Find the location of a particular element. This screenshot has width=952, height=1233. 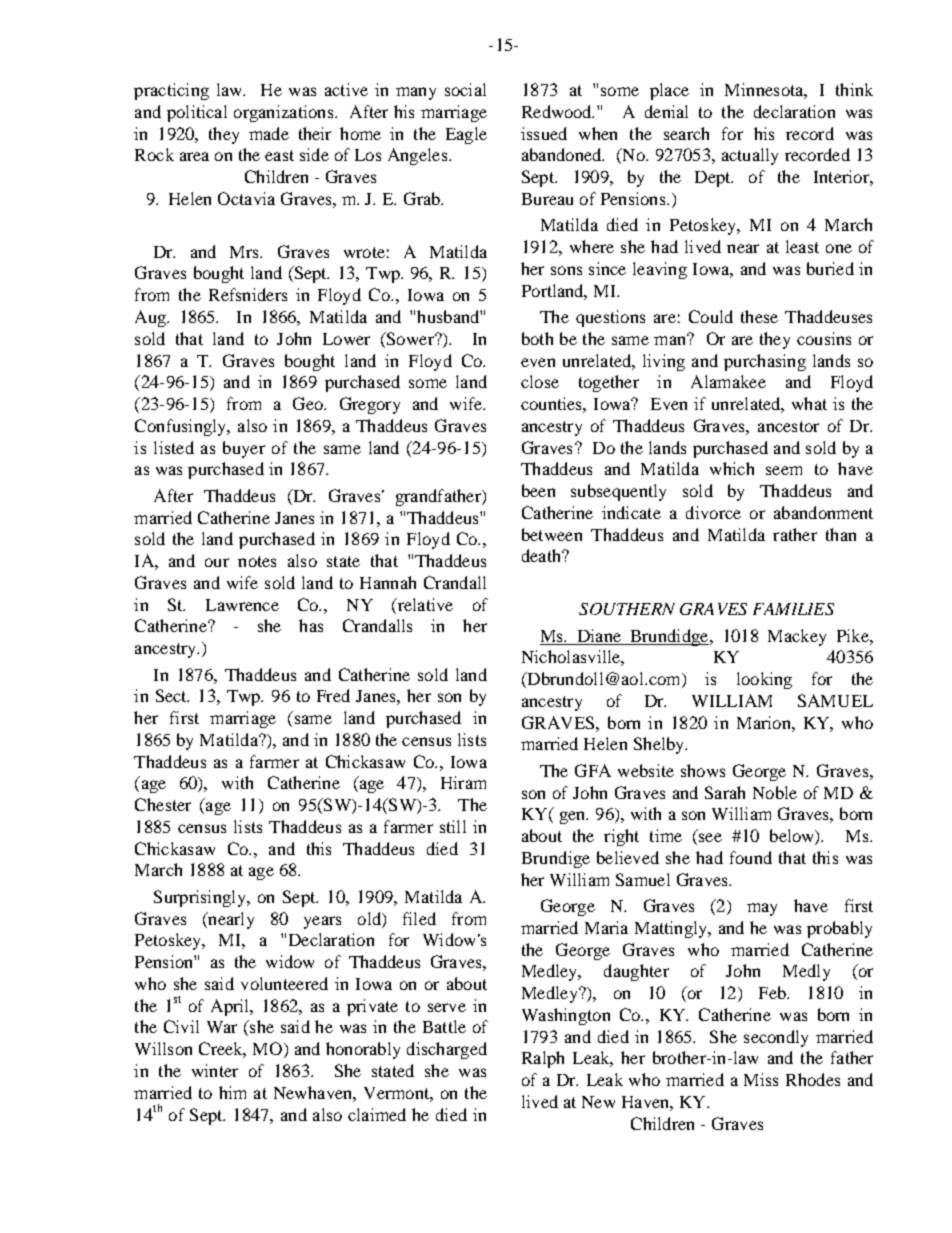

made is located at coordinates (269, 133).
